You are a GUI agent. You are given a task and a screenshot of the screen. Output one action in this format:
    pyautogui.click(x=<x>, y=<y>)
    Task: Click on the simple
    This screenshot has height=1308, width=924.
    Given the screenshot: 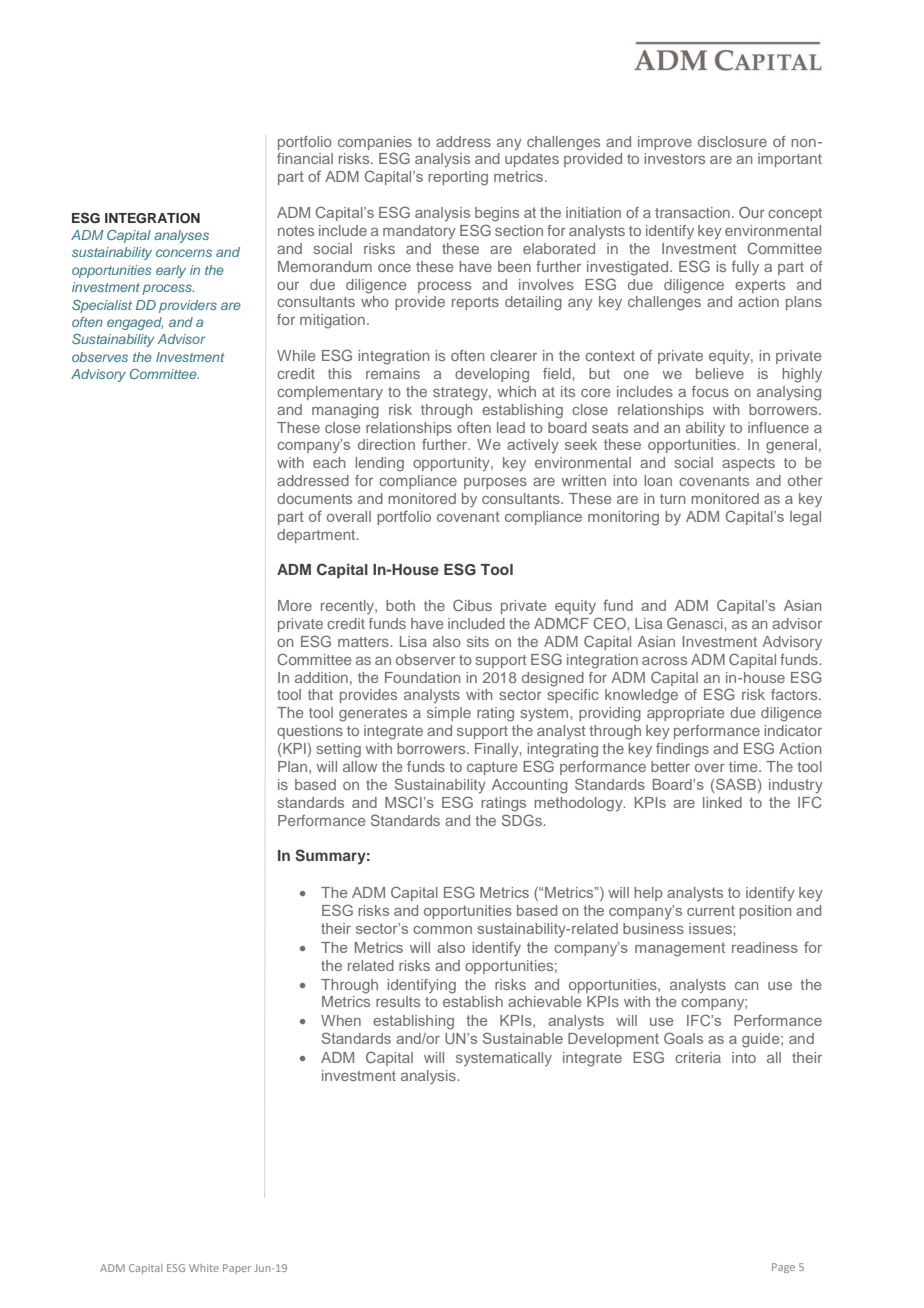 What is the action you would take?
    pyautogui.click(x=449, y=714)
